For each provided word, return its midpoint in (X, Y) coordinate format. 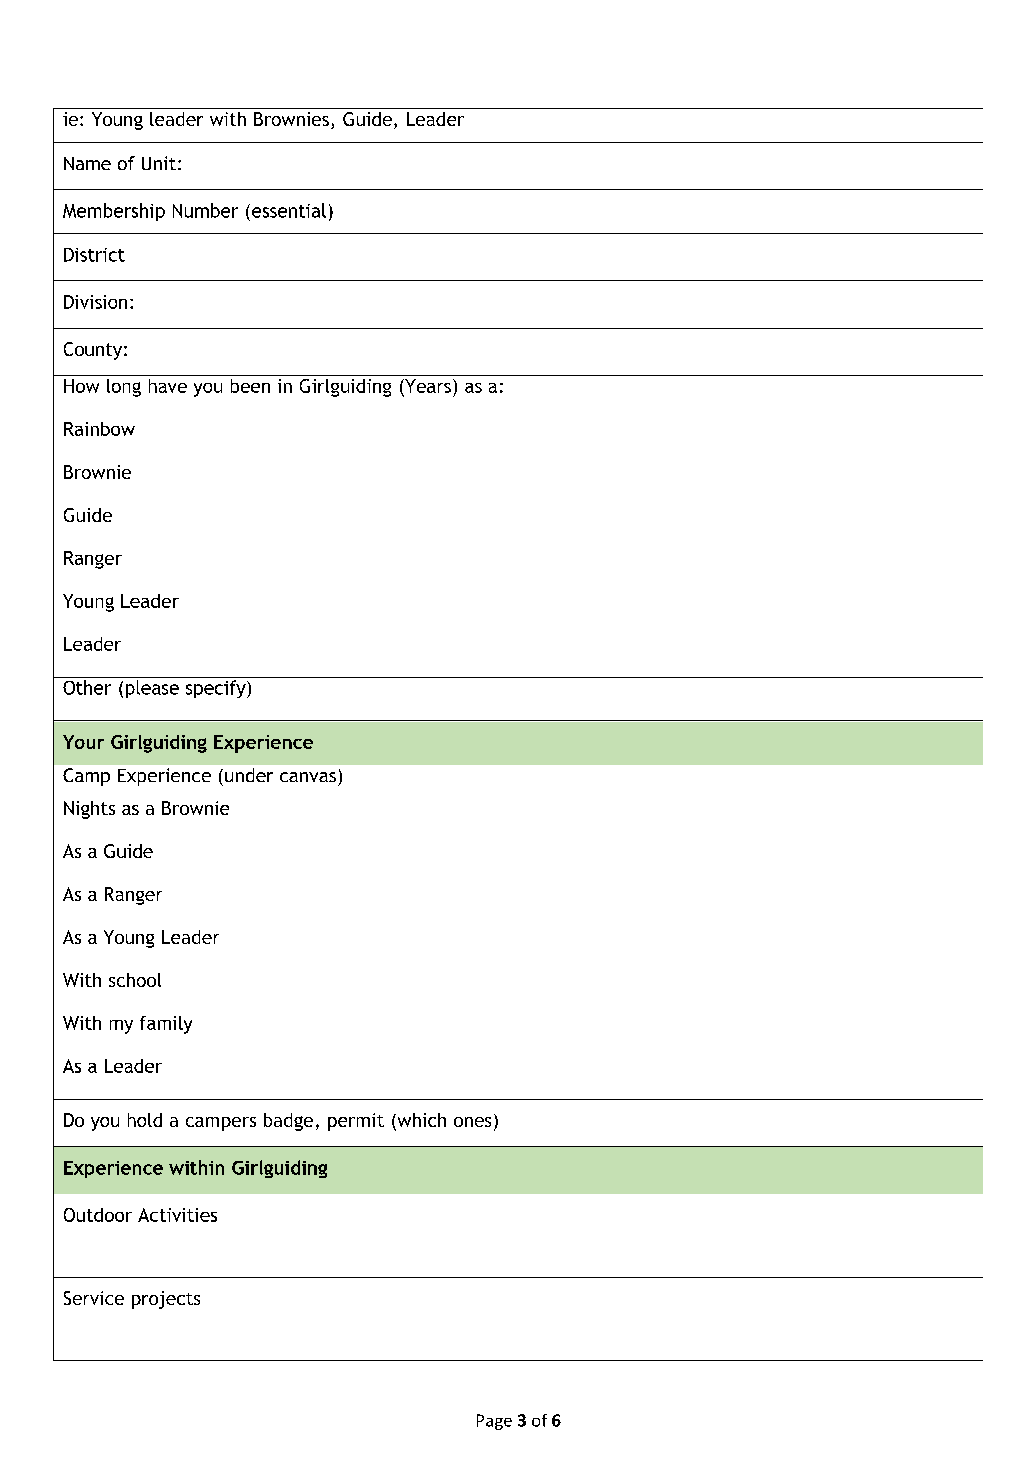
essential (289, 210)
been (250, 386)
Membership (114, 212)
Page (494, 1422)
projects (166, 1300)
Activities (177, 1215)
